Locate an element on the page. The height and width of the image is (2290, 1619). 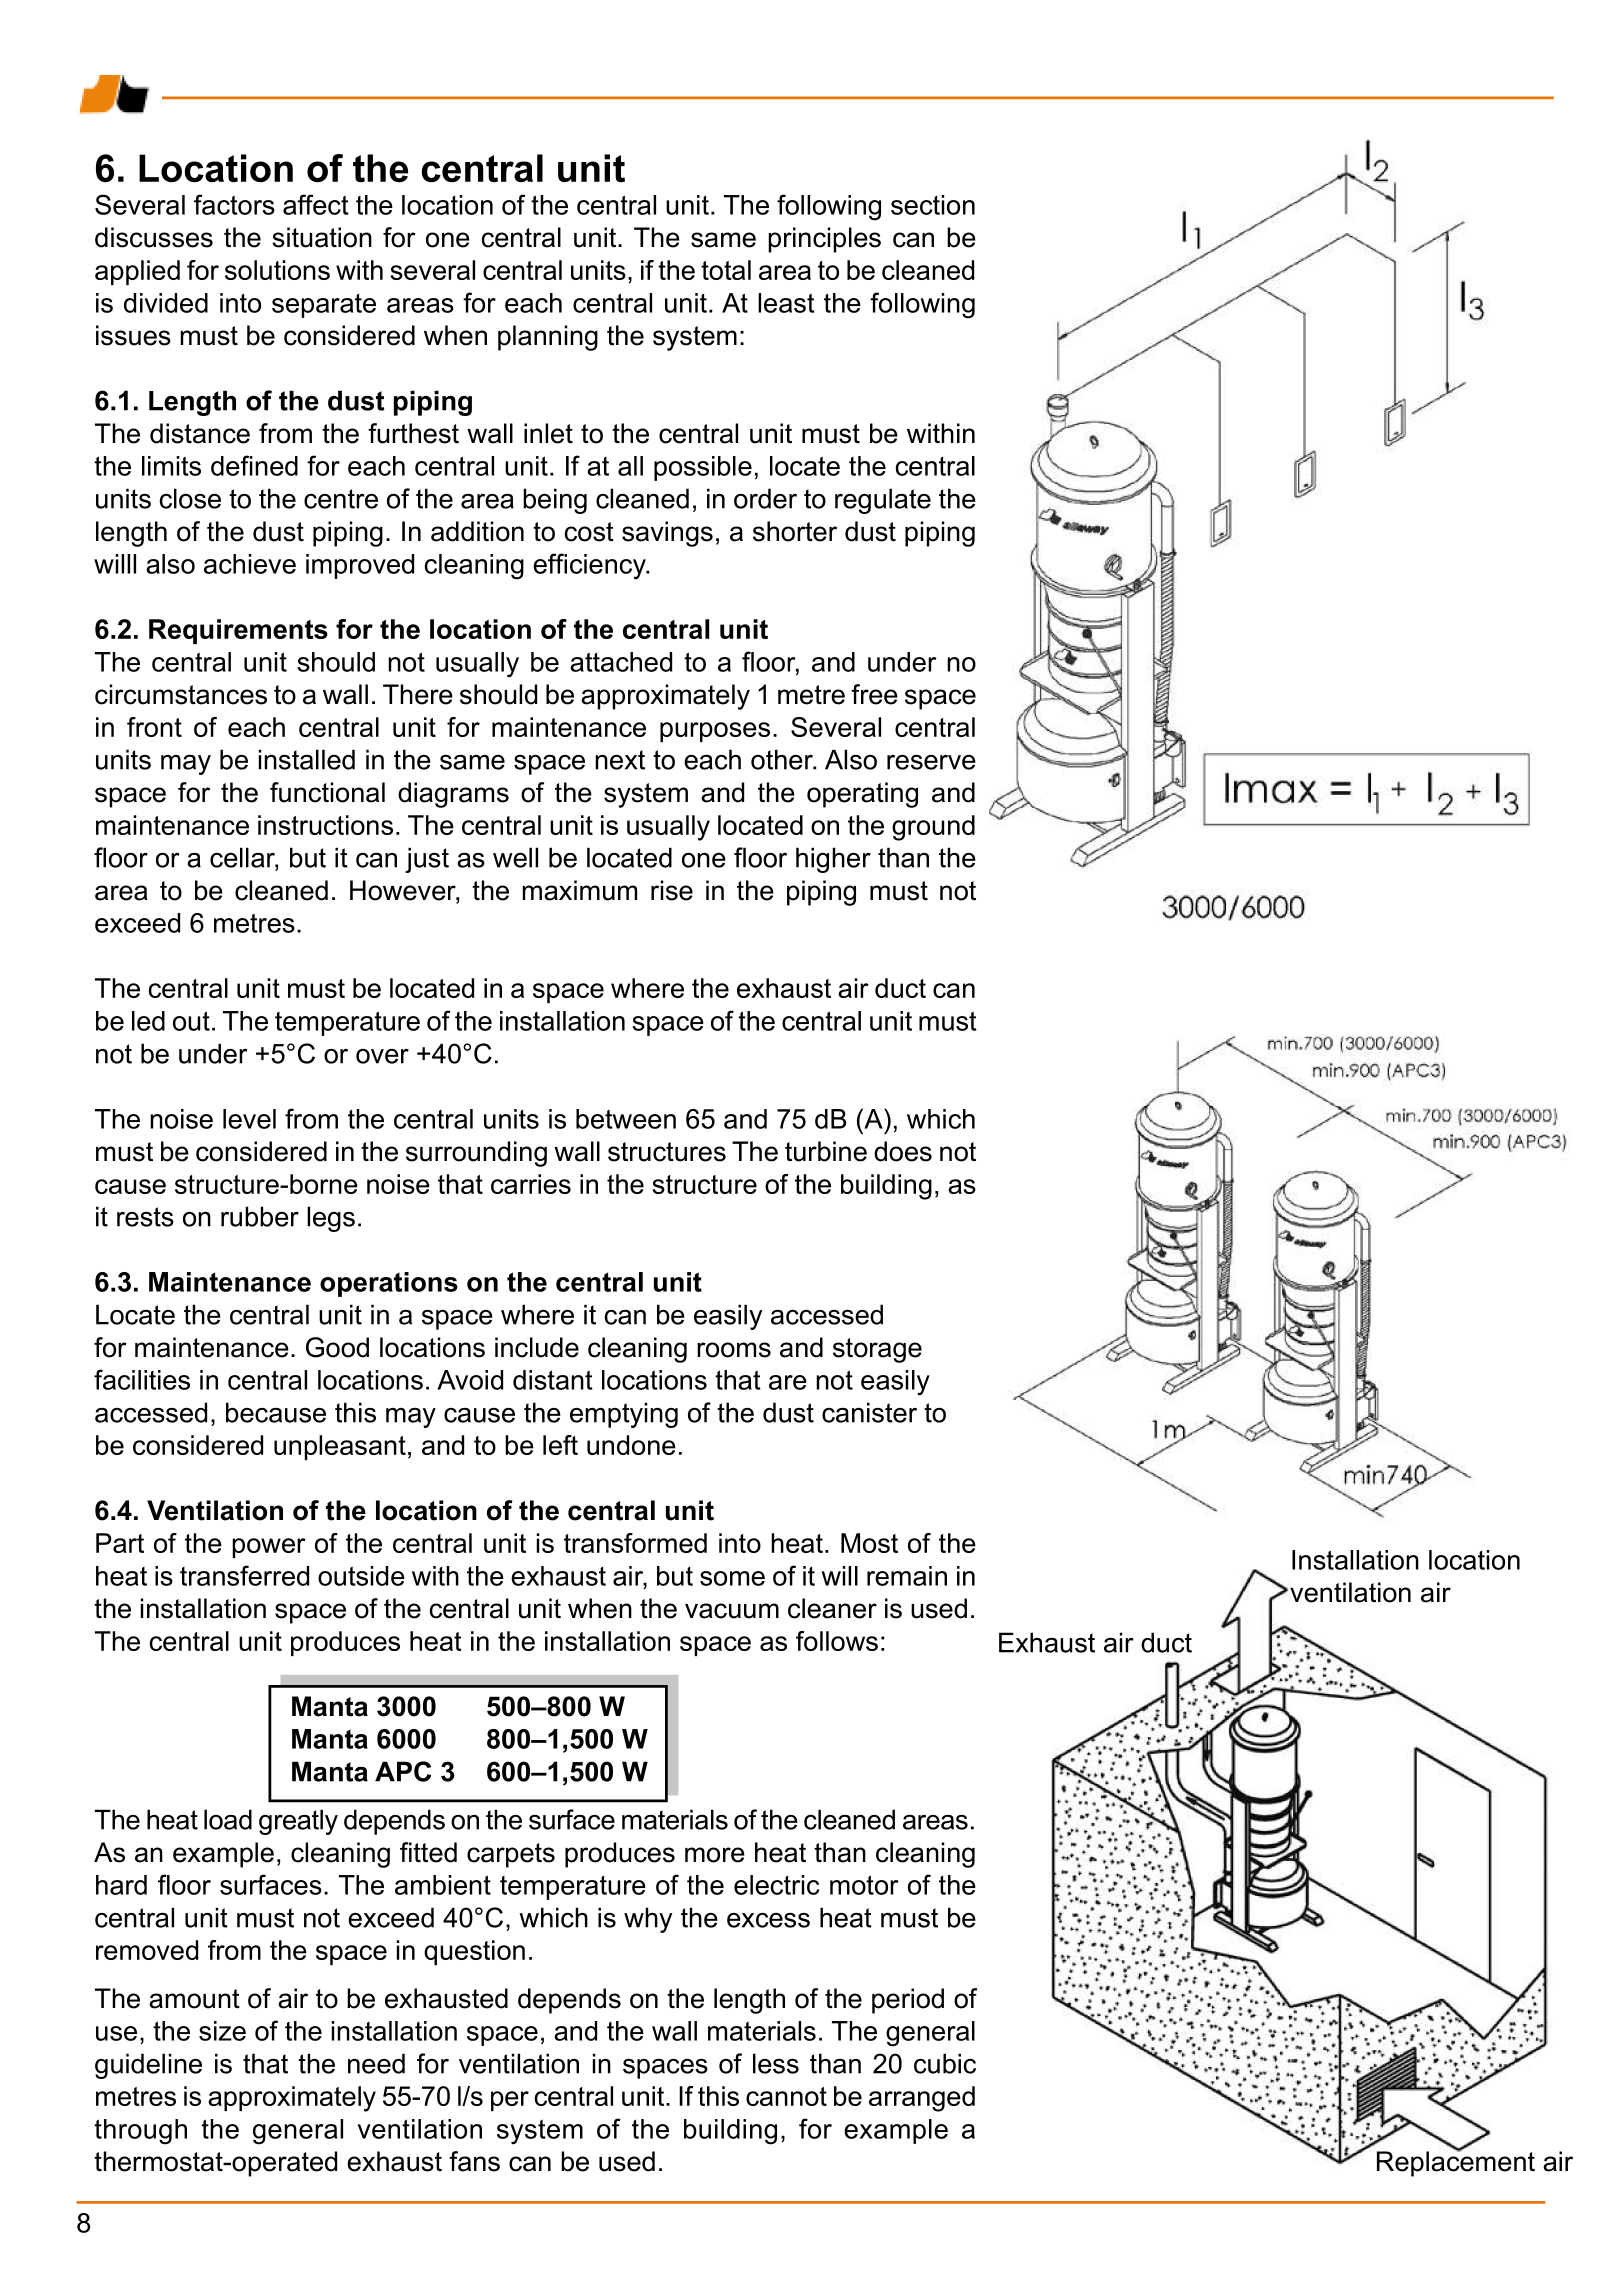
rubber is located at coordinates (260, 1216).
